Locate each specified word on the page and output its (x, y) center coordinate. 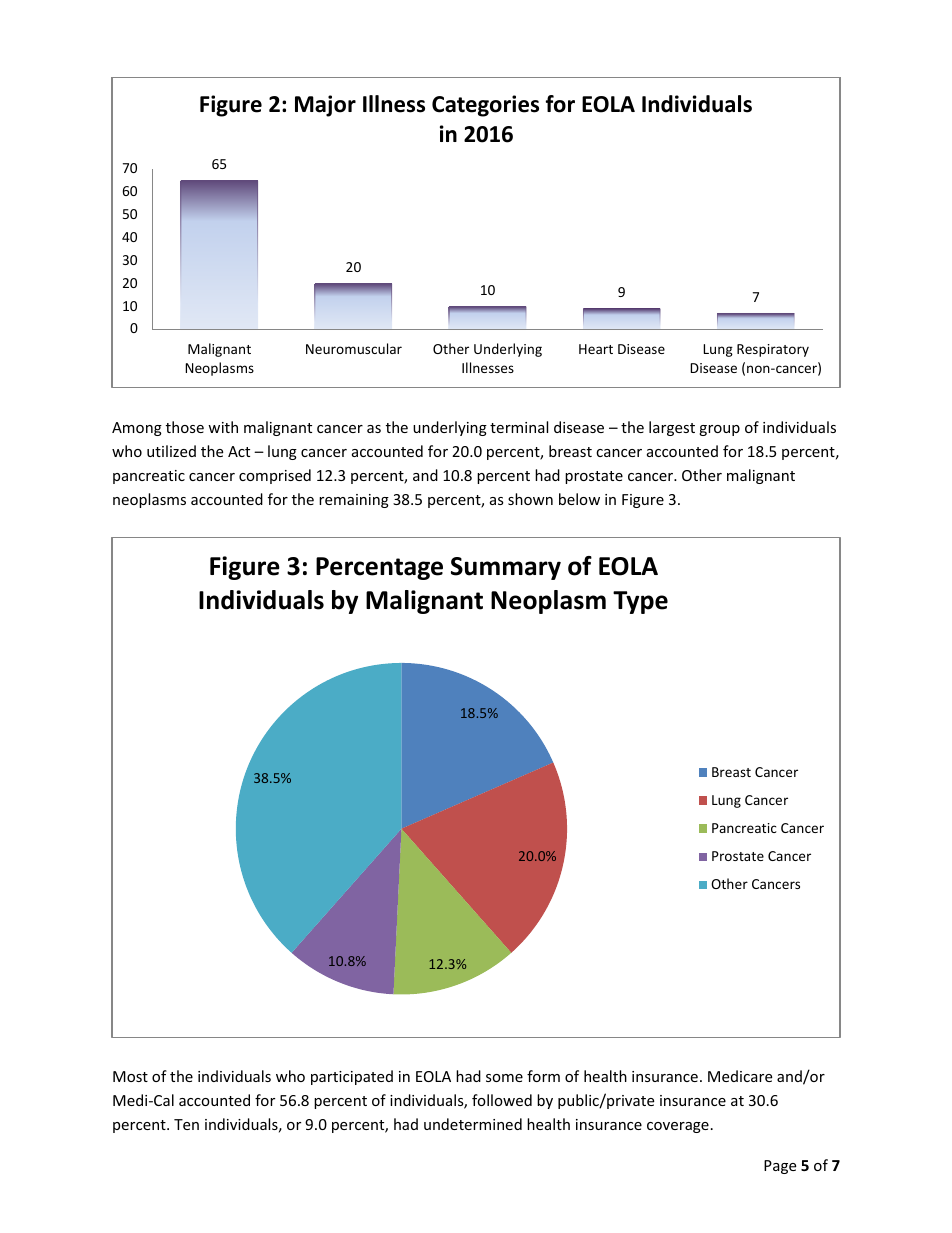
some (504, 1078)
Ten (186, 1124)
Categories (485, 106)
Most (130, 1076)
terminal (519, 427)
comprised (275, 476)
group (719, 430)
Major (325, 106)
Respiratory (773, 350)
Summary (506, 568)
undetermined (473, 1124)
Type (640, 602)
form (543, 1076)
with (223, 427)
